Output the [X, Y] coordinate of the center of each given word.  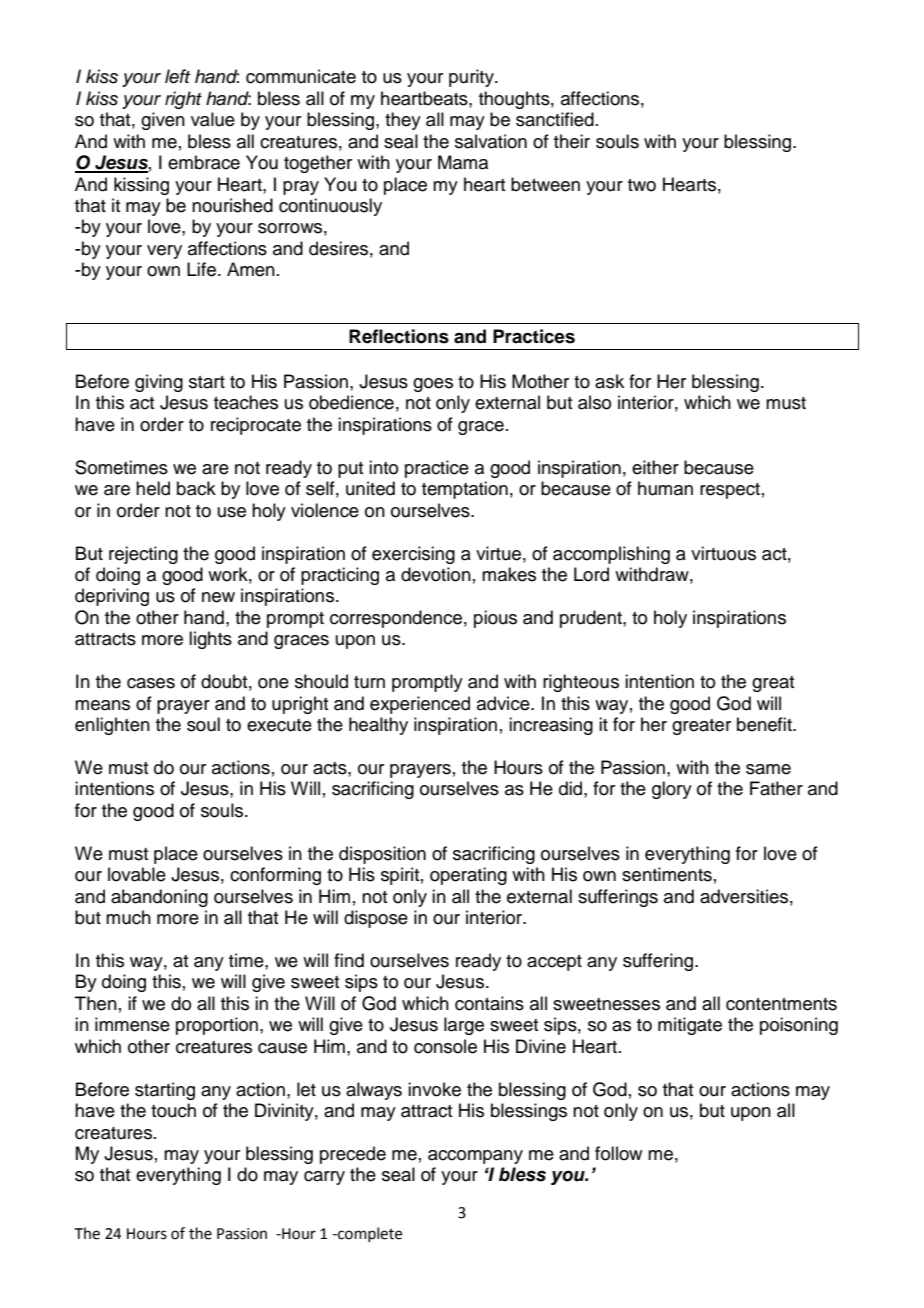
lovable [137, 874]
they [403, 121]
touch [173, 1110]
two [642, 185]
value [213, 119]
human [665, 488]
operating [468, 876]
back [196, 488]
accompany [475, 1157]
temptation [465, 490]
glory [672, 790]
